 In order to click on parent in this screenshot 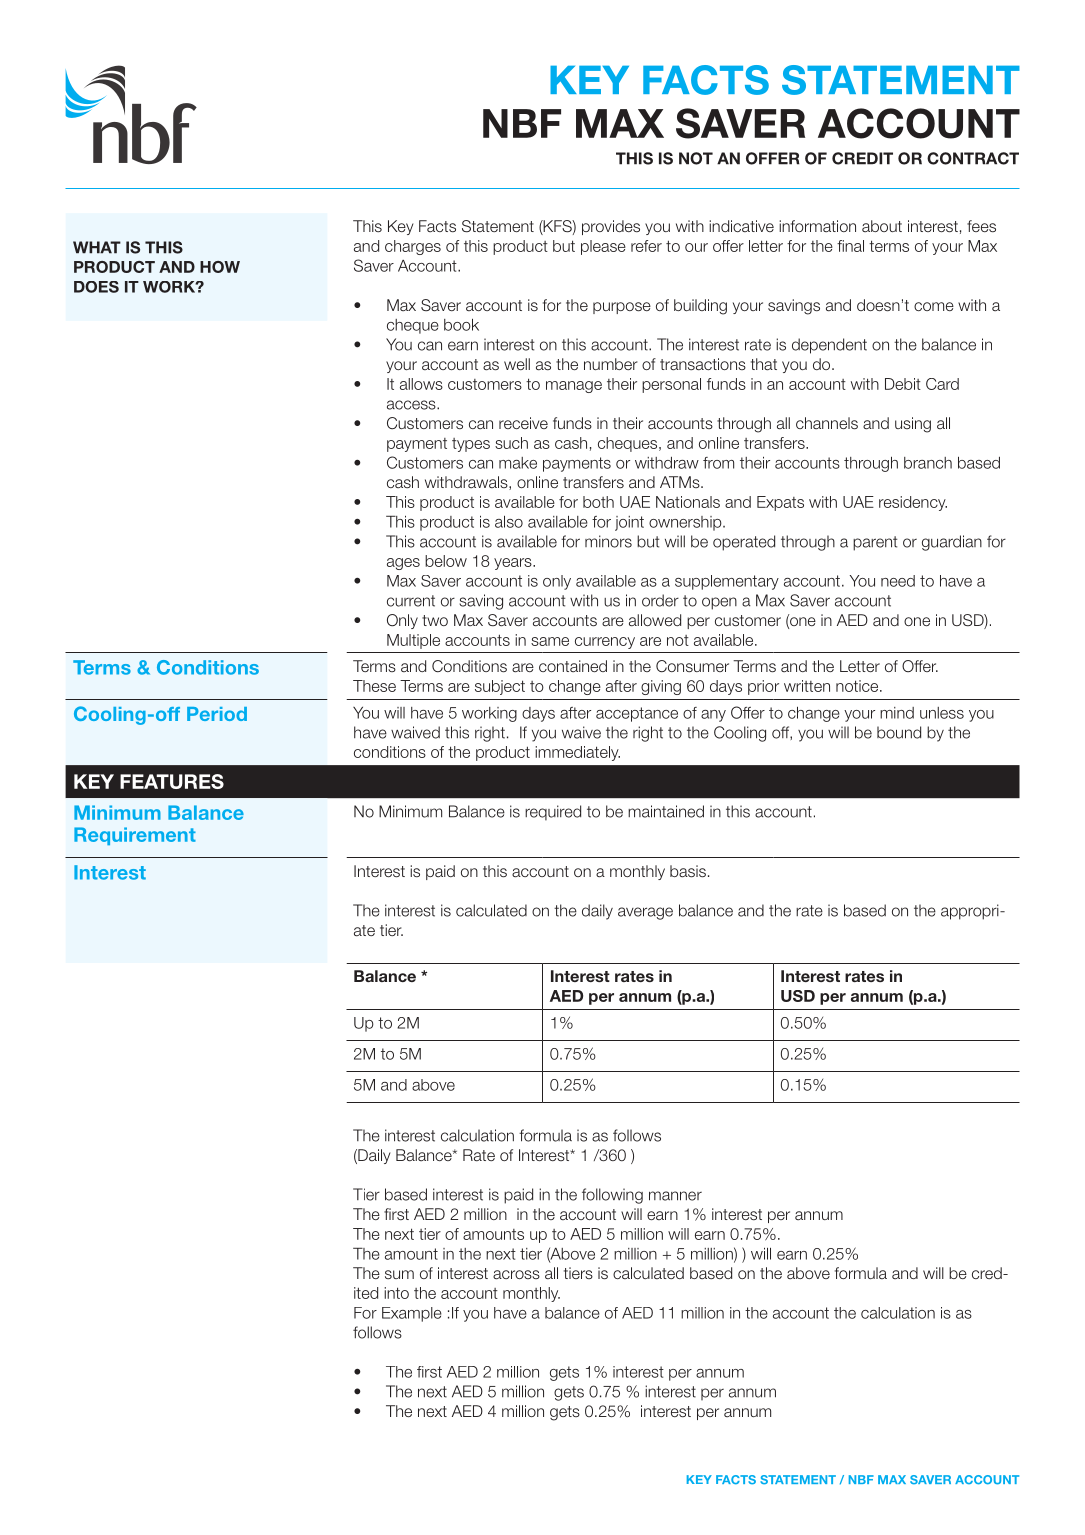, I will do `click(875, 543)`.
